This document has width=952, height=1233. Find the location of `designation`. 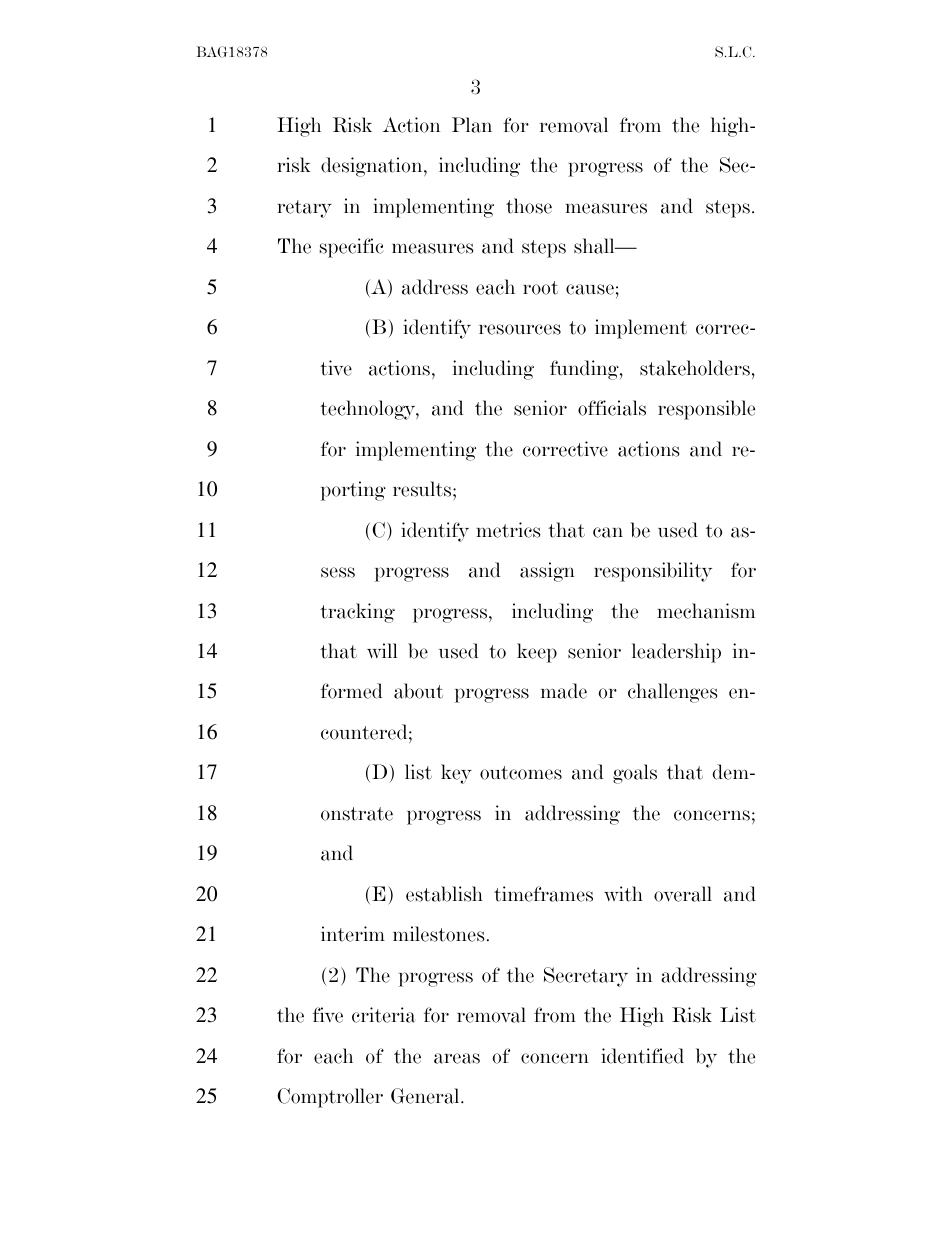

designation is located at coordinates (373, 167).
